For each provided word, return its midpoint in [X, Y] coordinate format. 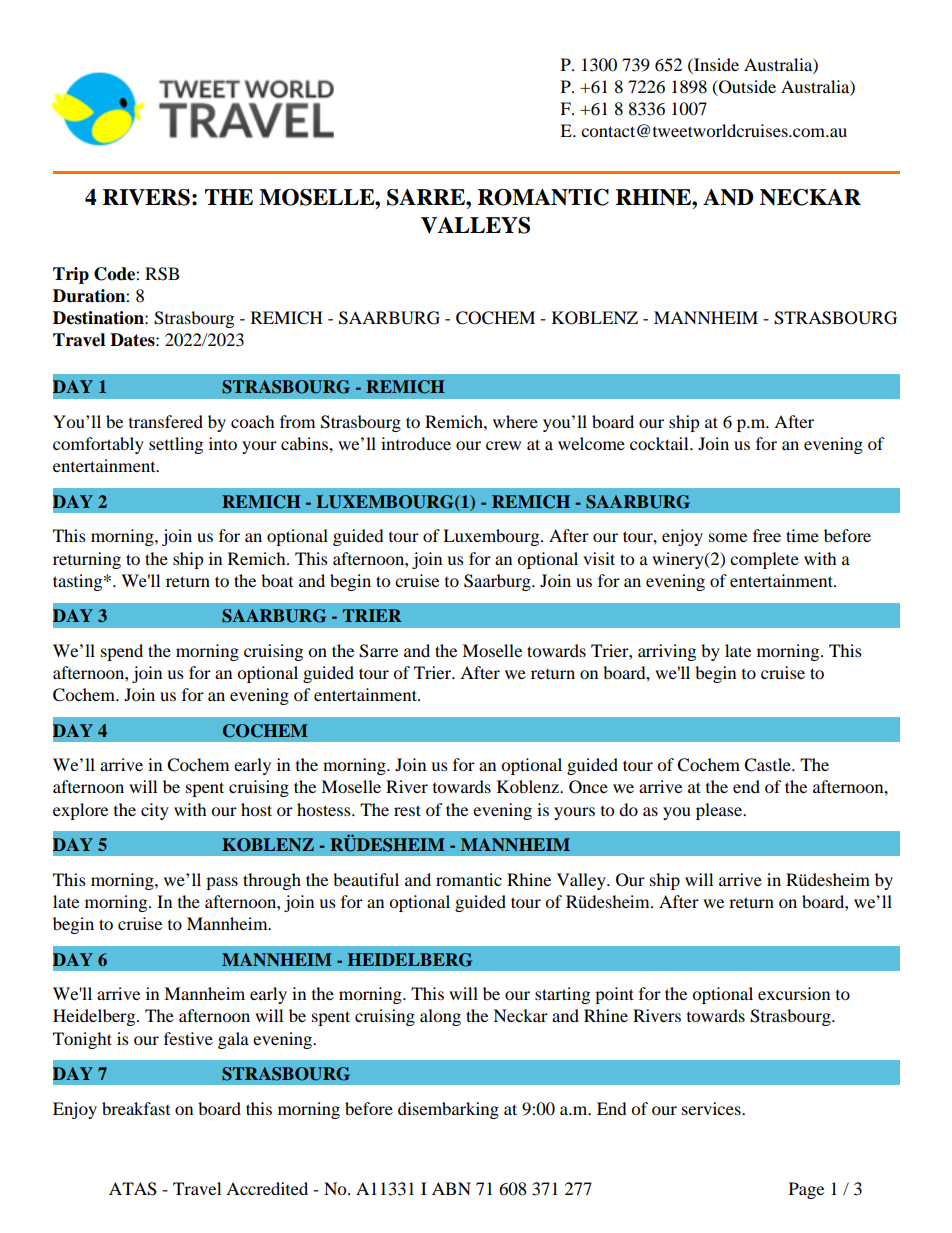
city [155, 811]
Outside [746, 88]
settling [176, 445]
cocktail [660, 443]
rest [407, 810]
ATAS [133, 1189]
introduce [416, 443]
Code [115, 274]
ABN [451, 1188]
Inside [715, 64]
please [720, 811]
